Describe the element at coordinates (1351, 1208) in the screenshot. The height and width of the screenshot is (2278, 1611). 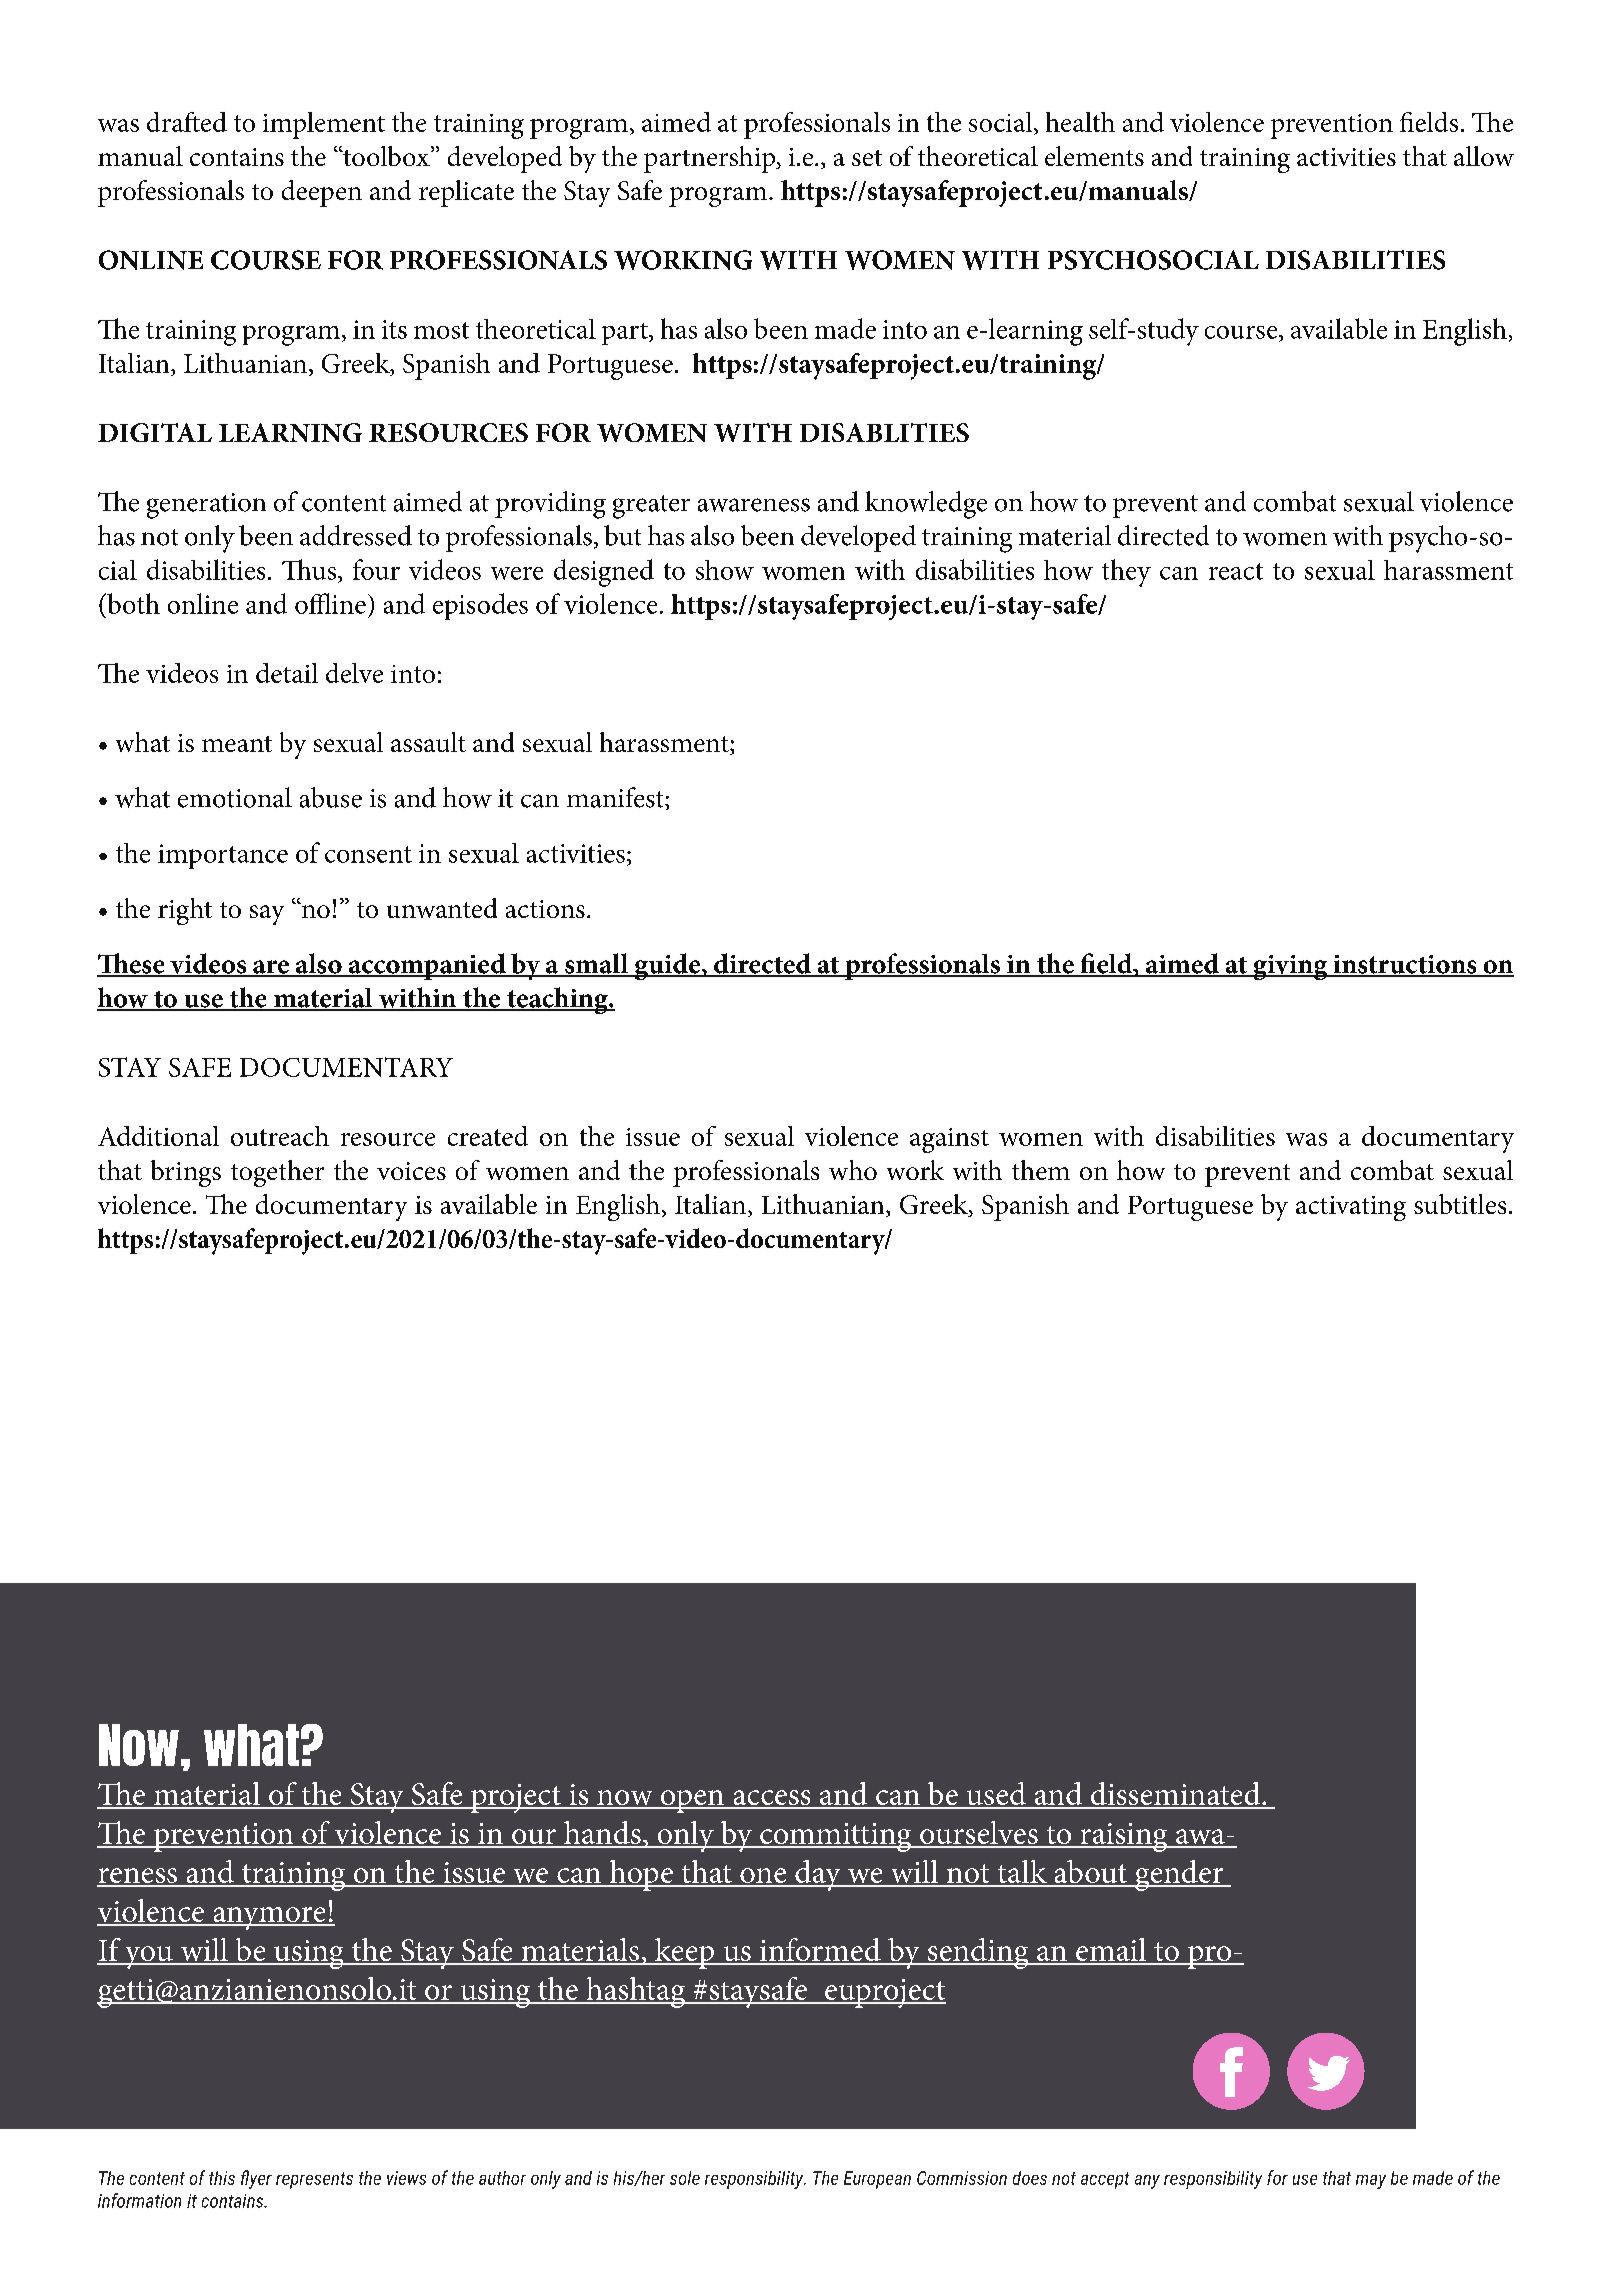
I see `activating` at that location.
